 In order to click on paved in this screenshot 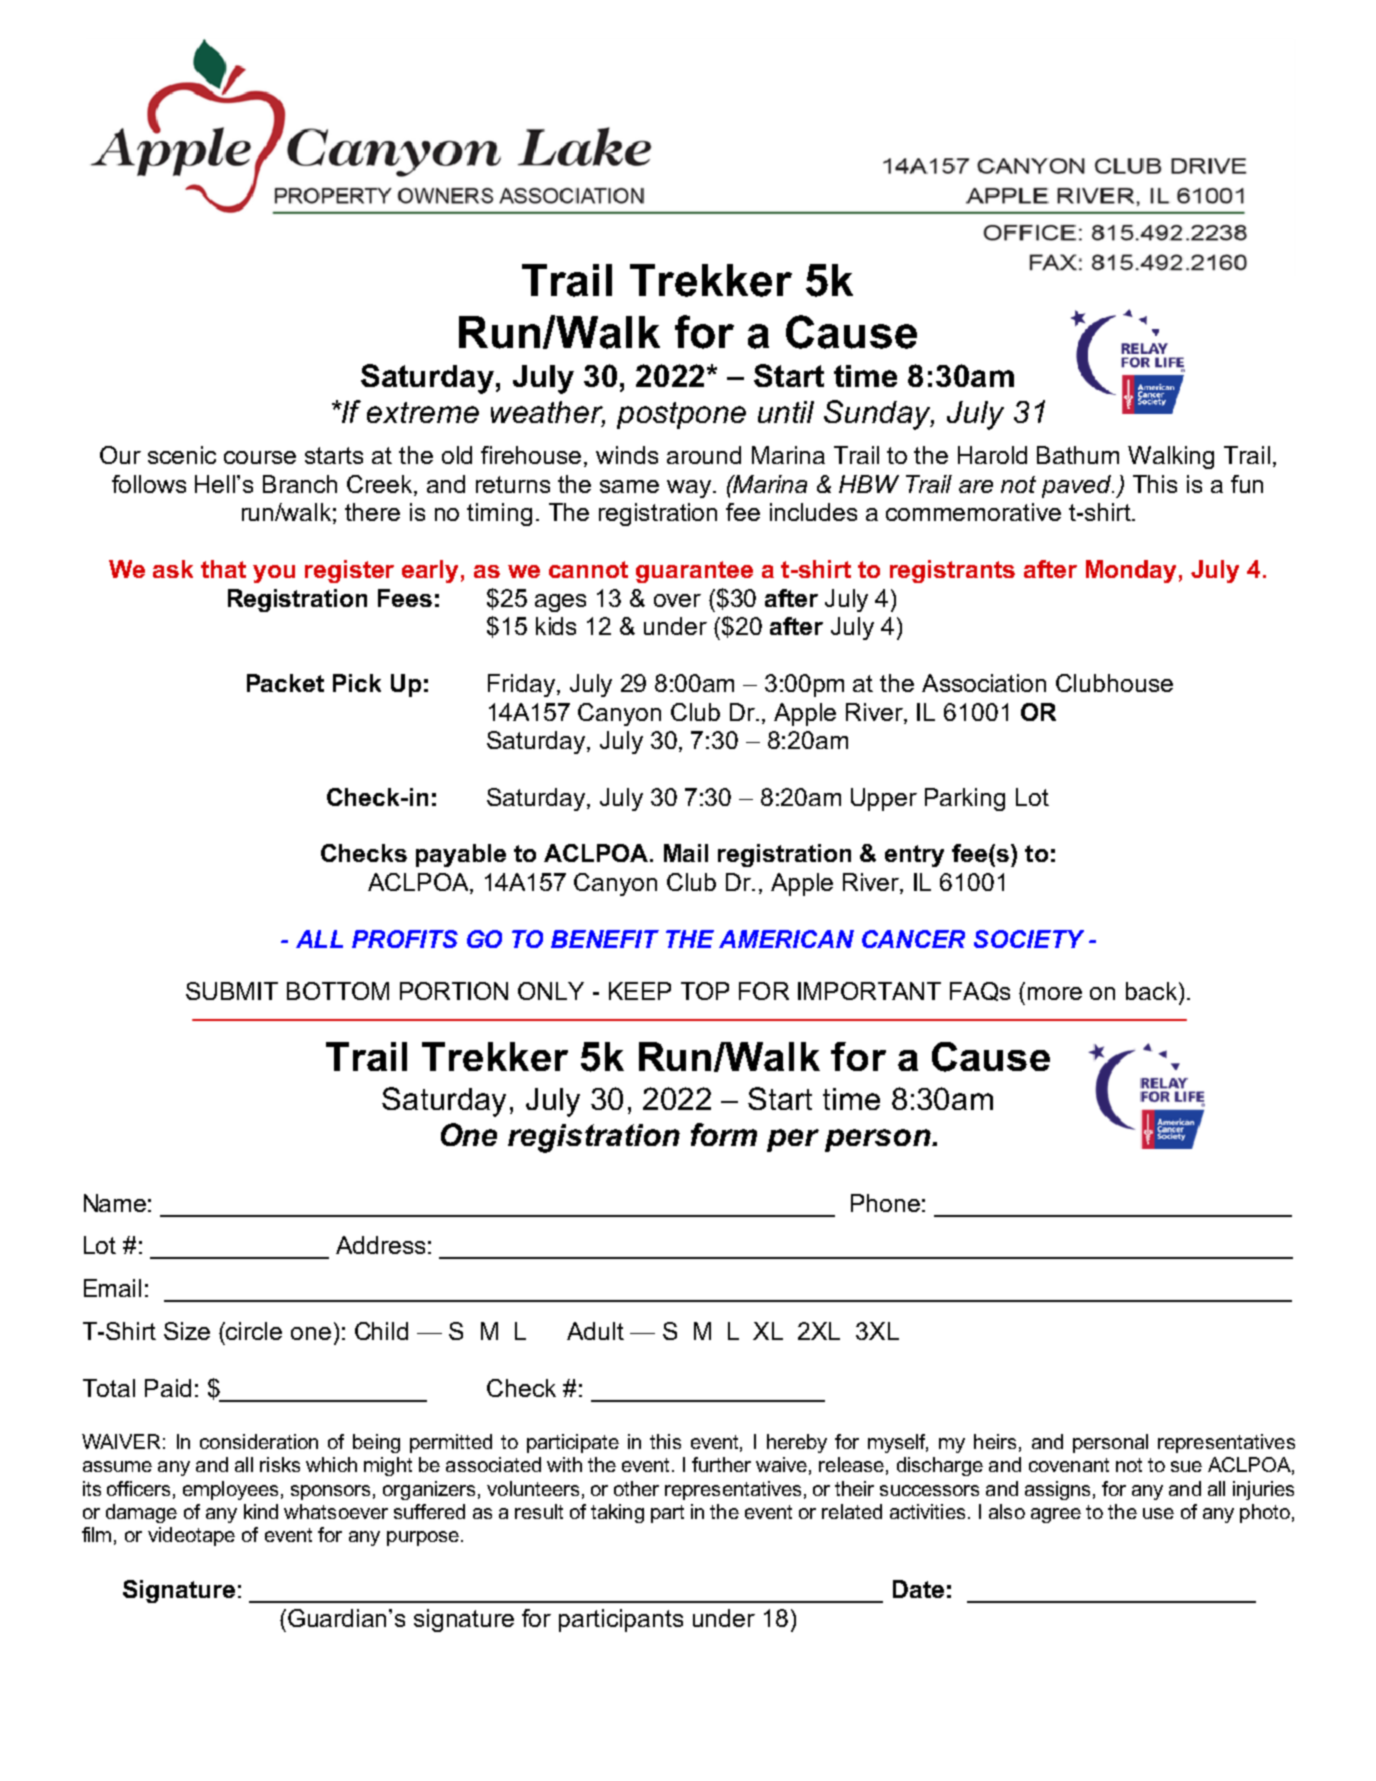, I will do `click(1077, 486)`.
